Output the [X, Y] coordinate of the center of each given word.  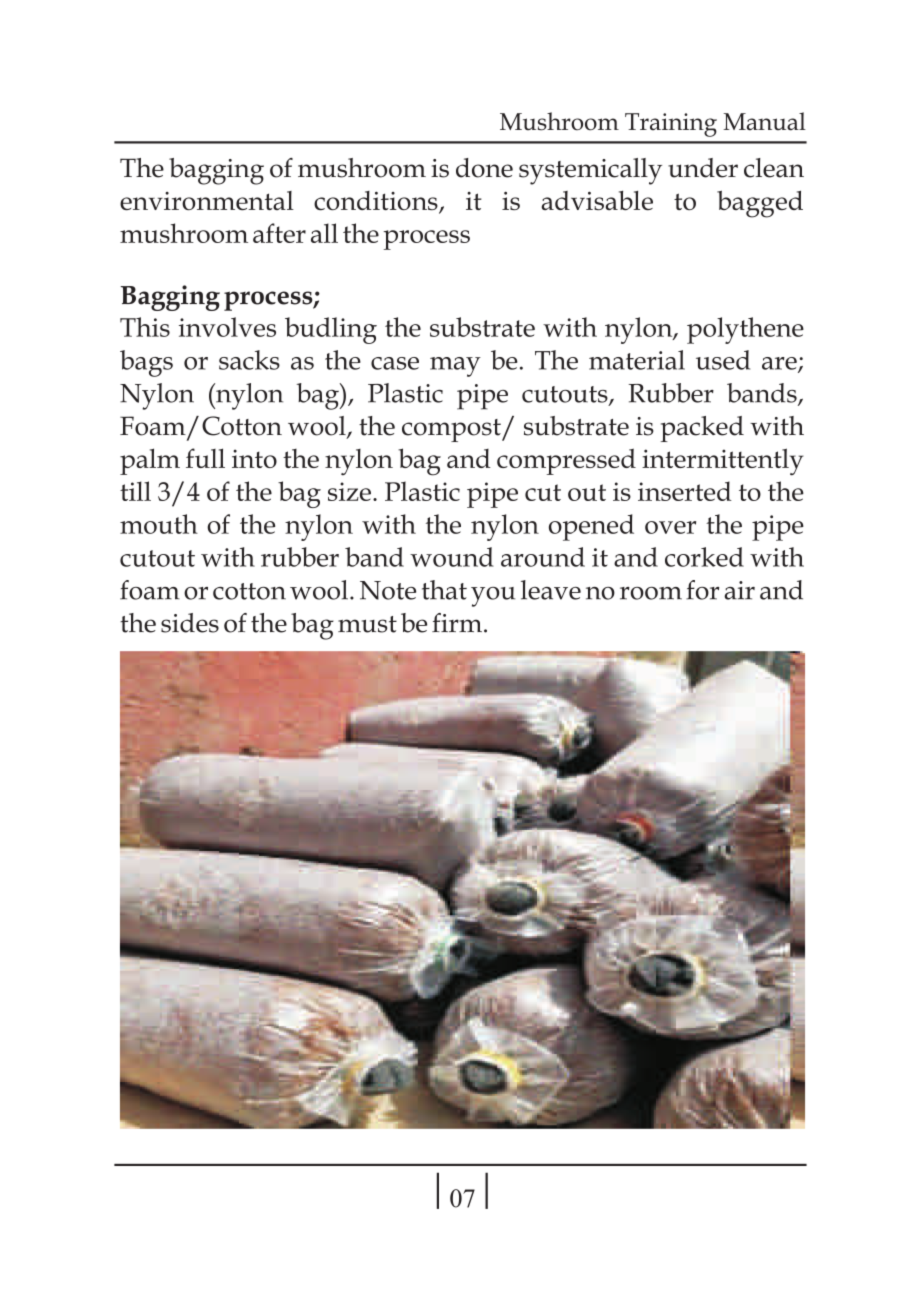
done [484, 168]
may [455, 367]
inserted [685, 491]
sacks [249, 360]
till [135, 491]
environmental [207, 200]
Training [671, 125]
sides [190, 623]
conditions [377, 202]
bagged [760, 204]
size [349, 491]
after [279, 233]
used [723, 360]
